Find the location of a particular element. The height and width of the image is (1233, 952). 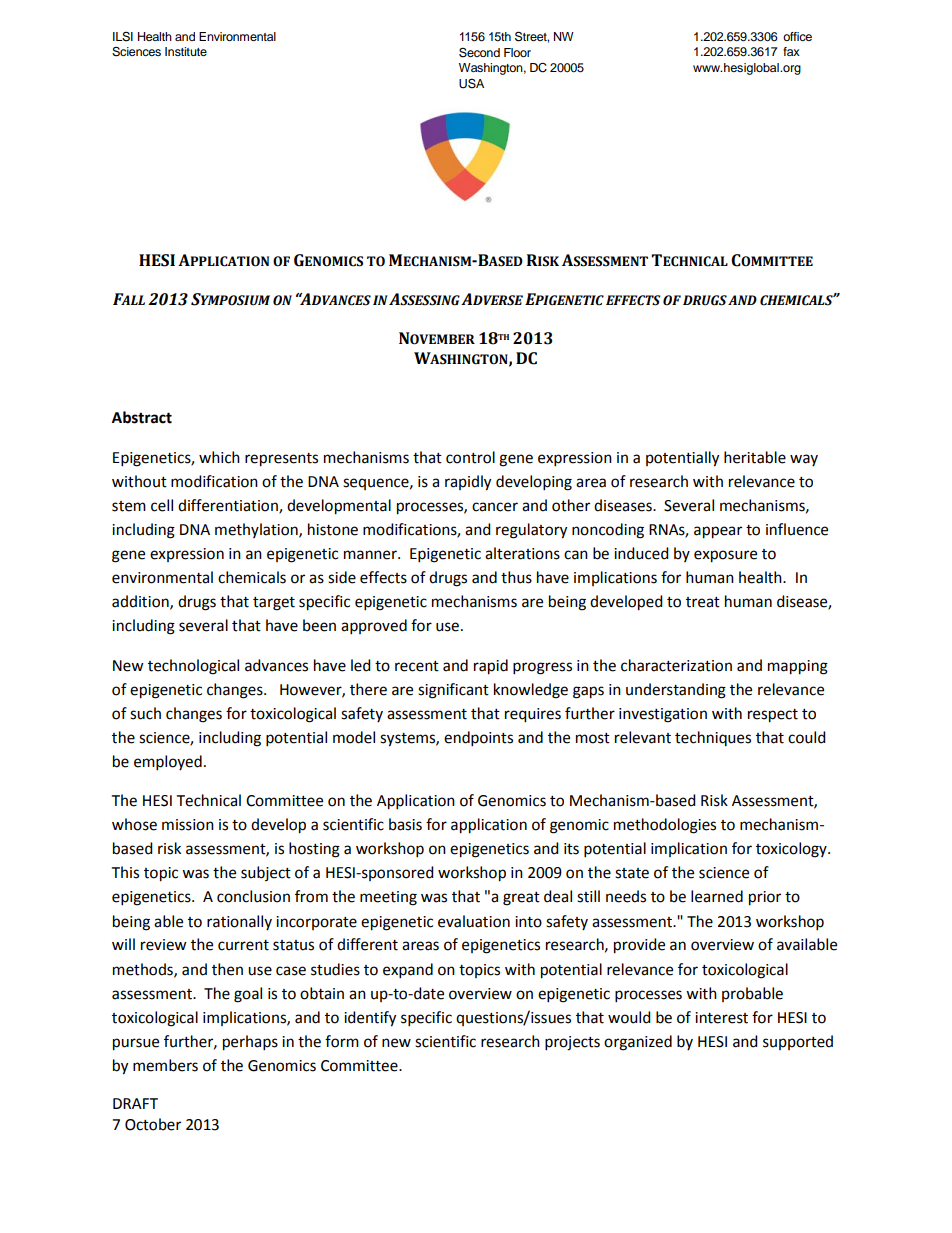

basis is located at coordinates (405, 824).
